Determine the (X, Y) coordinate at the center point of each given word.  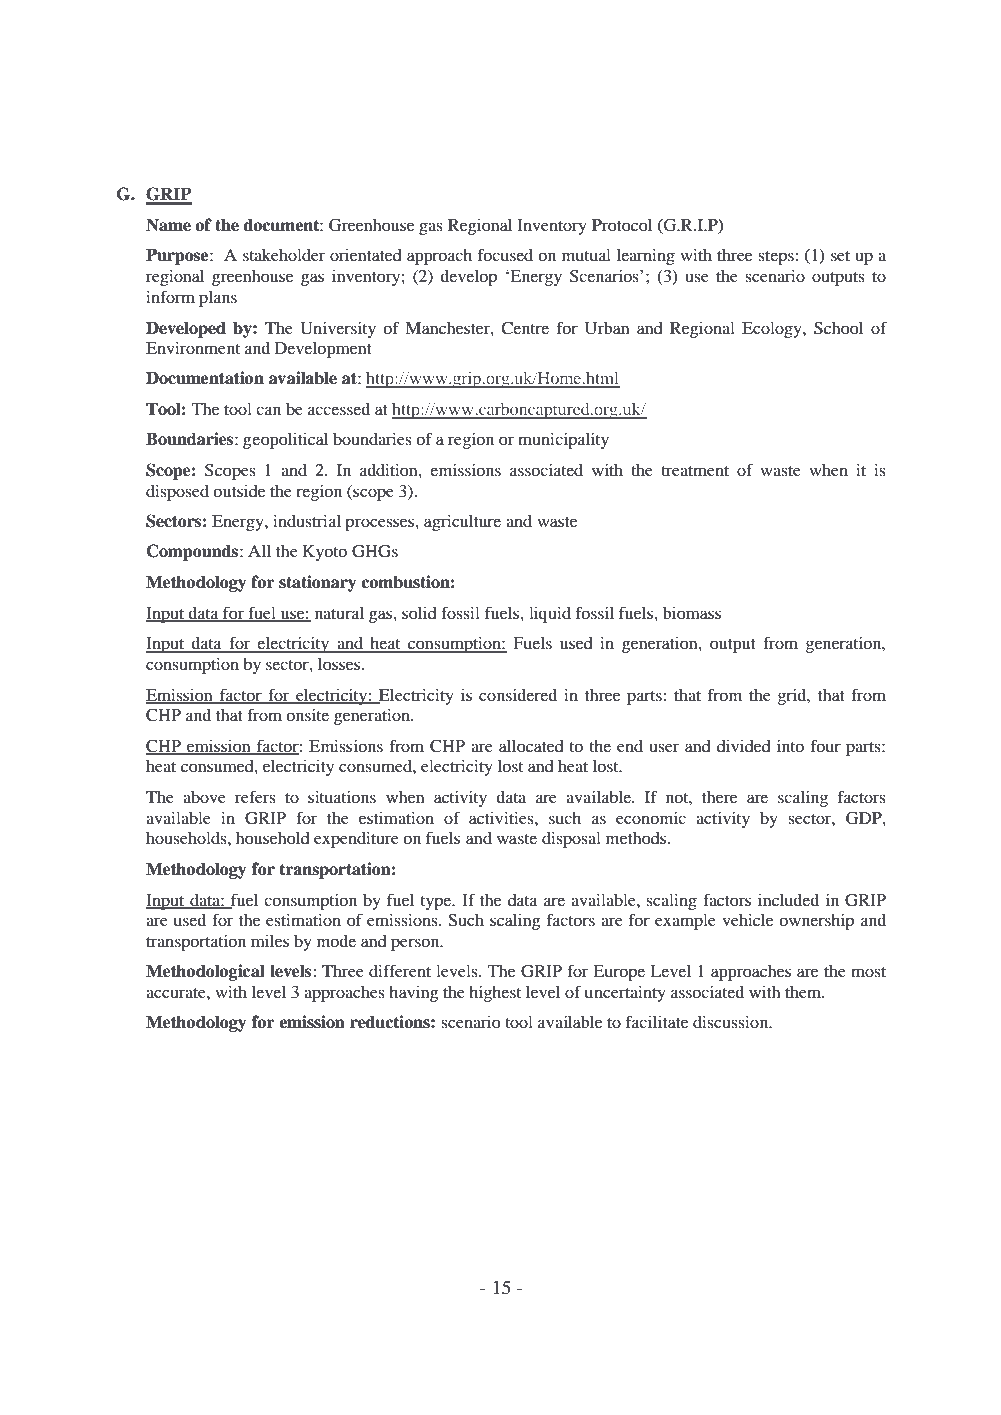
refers (255, 796)
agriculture (462, 522)
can (268, 410)
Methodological (205, 972)
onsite (307, 714)
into (790, 745)
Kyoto (325, 553)
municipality (563, 440)
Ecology (773, 330)
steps (777, 258)
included (788, 900)
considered (518, 694)
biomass (692, 613)
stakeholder (284, 255)
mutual (586, 255)
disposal (571, 839)
